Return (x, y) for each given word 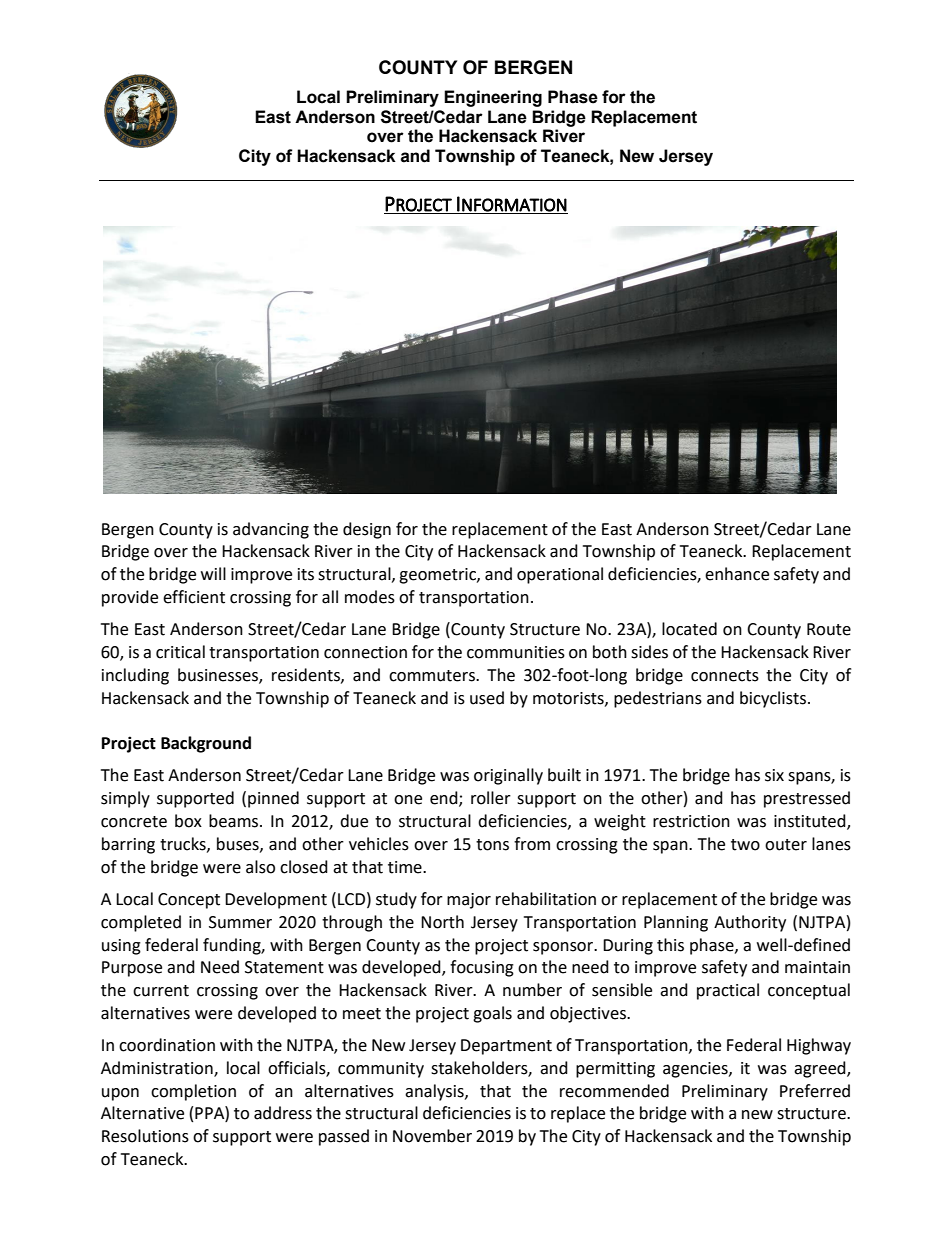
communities (516, 652)
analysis (435, 1092)
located (689, 629)
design (367, 530)
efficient (194, 597)
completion (193, 1092)
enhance (737, 574)
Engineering (493, 98)
